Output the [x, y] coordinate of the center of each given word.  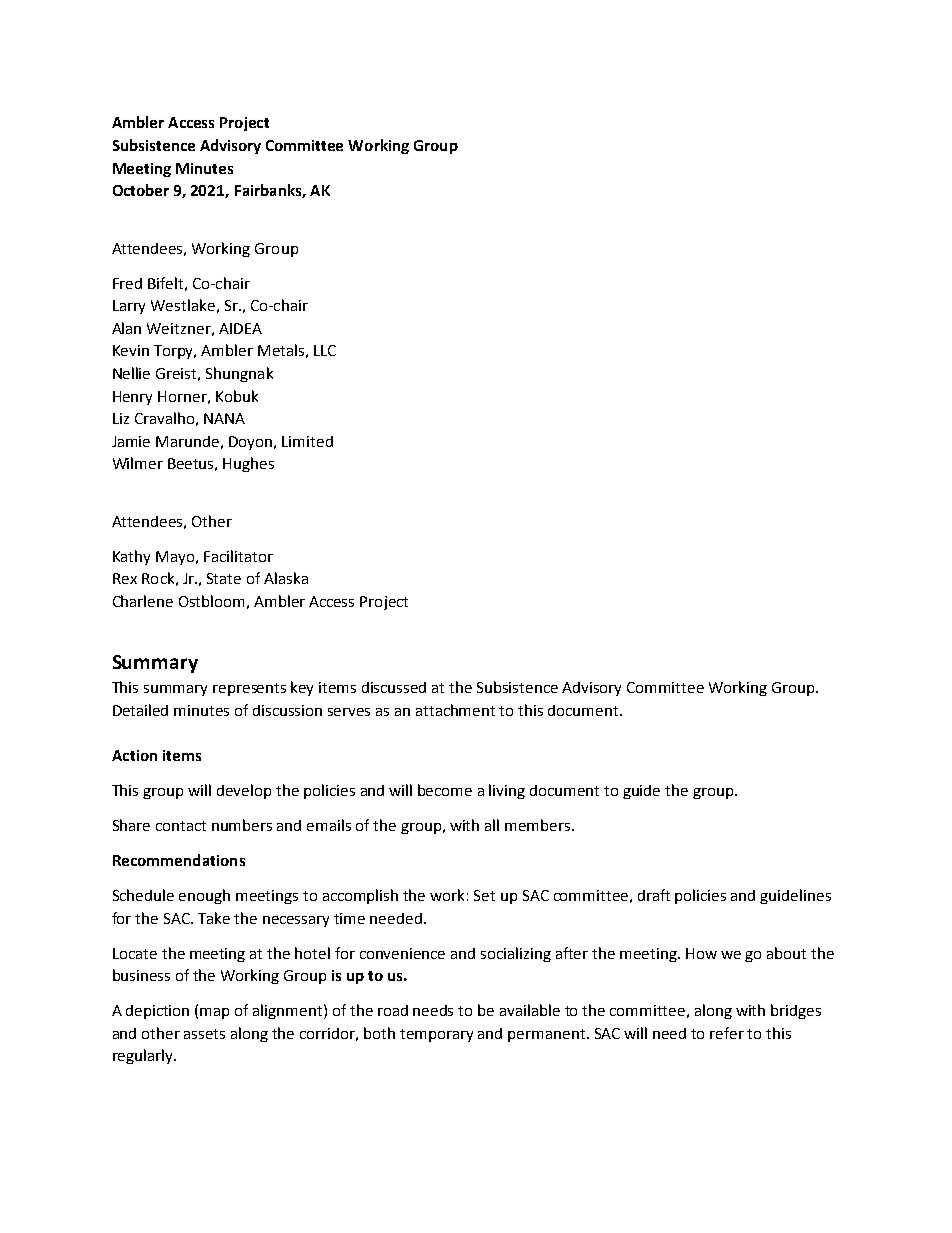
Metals [281, 350]
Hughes [248, 464]
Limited [307, 441]
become [445, 790]
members [539, 825]
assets [204, 1034]
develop [244, 791]
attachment [455, 710]
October [141, 190]
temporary [436, 1035]
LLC [325, 350]
